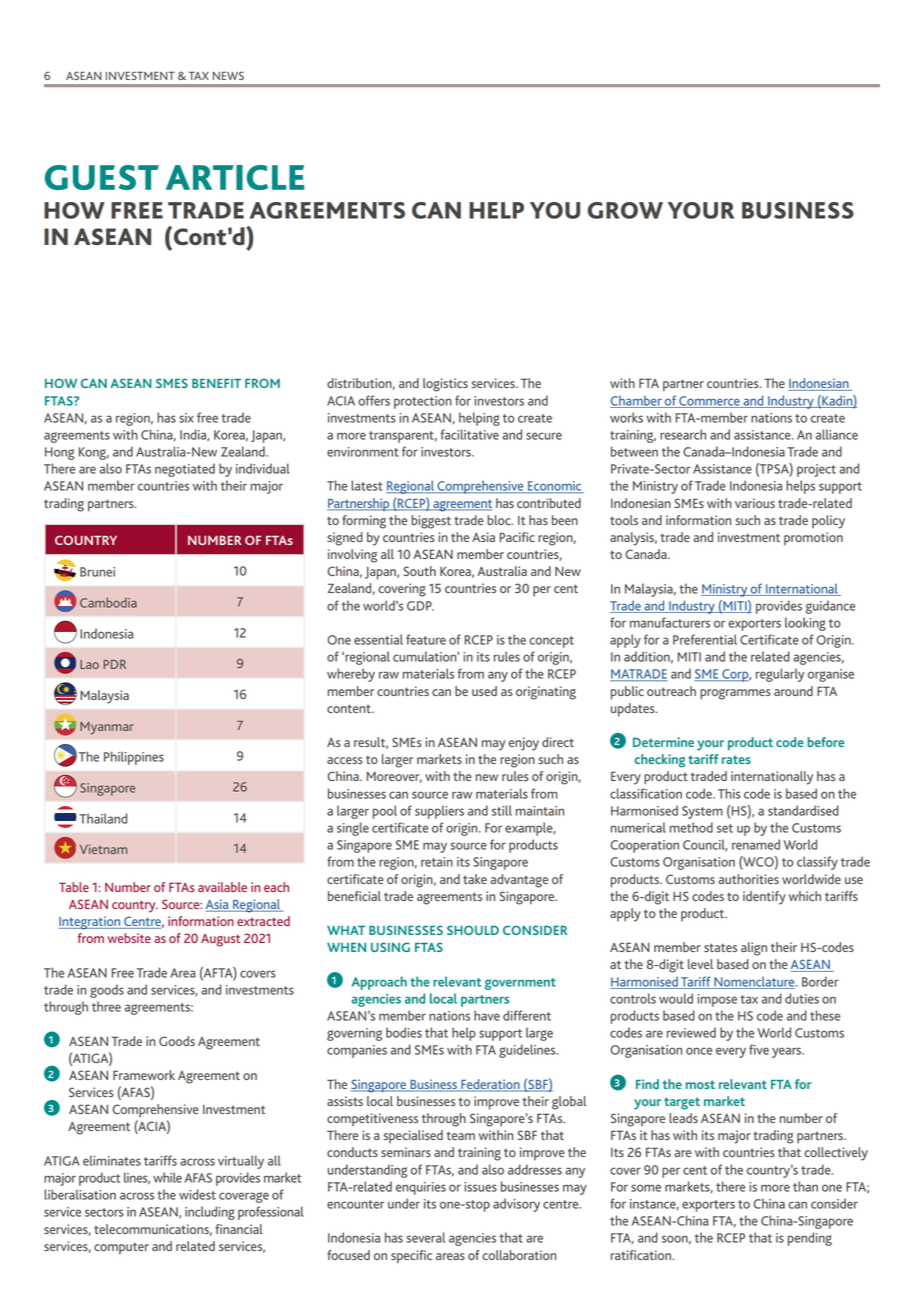 The height and width of the image is (1308, 924). I want to click on website, so click(129, 938).
